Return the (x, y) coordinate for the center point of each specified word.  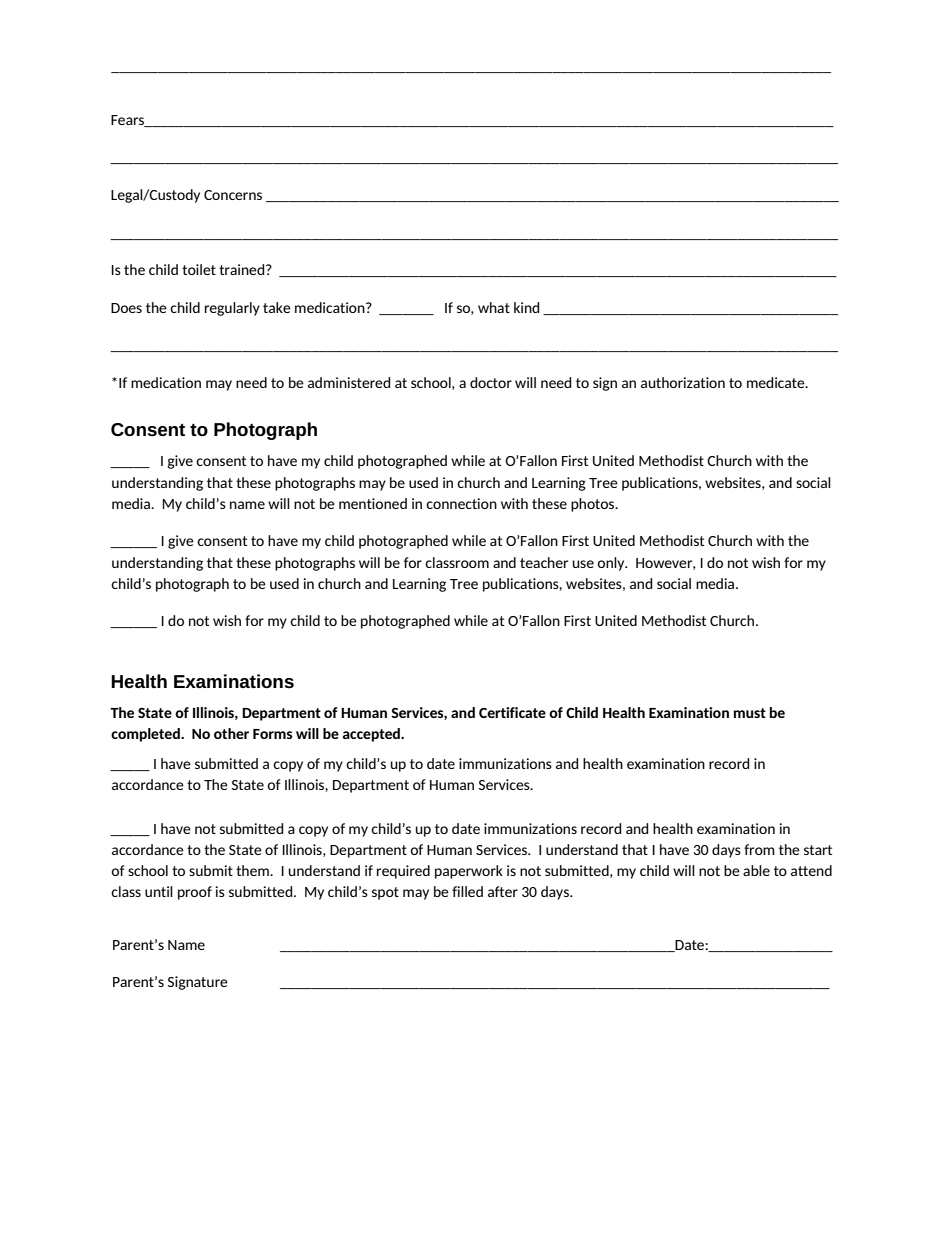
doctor (491, 382)
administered (349, 382)
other (231, 733)
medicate (777, 382)
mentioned (373, 503)
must (750, 713)
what (494, 307)
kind (526, 307)
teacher (544, 562)
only (612, 564)
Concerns (233, 195)
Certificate (512, 712)
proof (195, 893)
